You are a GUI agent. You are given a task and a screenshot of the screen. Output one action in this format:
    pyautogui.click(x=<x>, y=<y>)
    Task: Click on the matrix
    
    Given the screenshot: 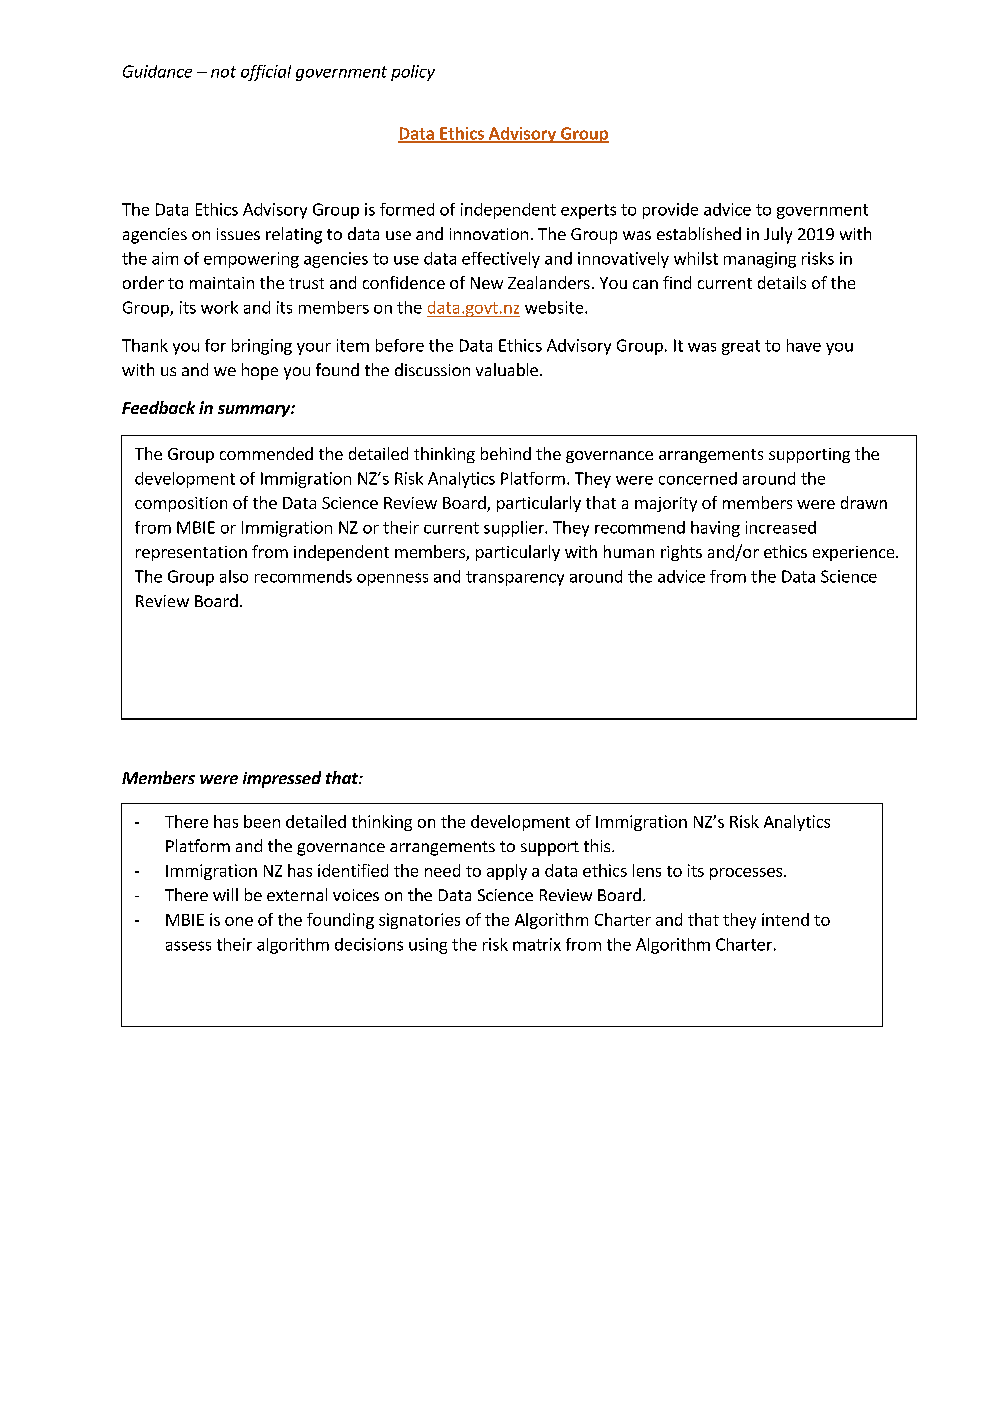 What is the action you would take?
    pyautogui.click(x=537, y=944)
